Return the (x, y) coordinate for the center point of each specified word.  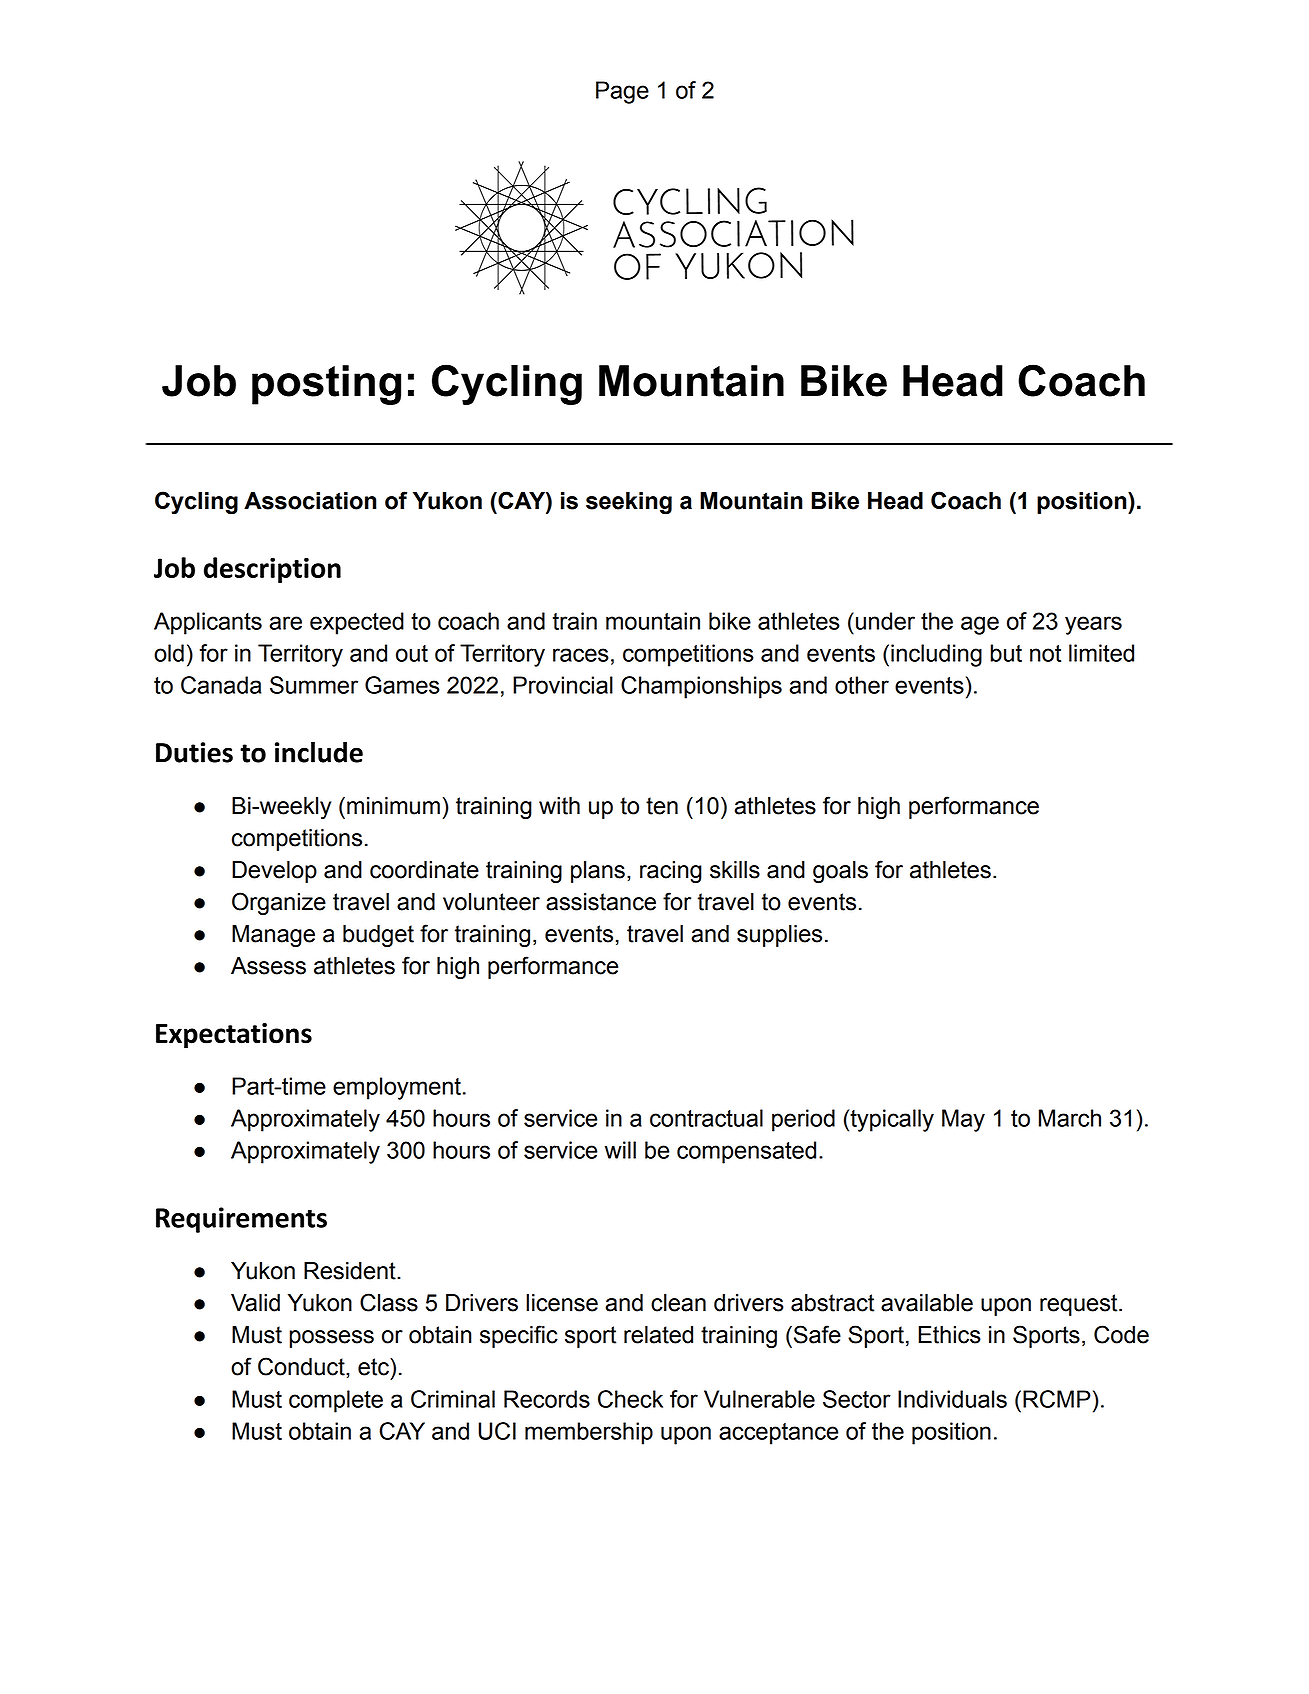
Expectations (234, 1036)
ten (662, 806)
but (1006, 653)
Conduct (302, 1366)
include (319, 752)
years (1093, 625)
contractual (706, 1118)
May (963, 1120)
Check (630, 1399)
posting (326, 385)
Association (310, 501)
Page (622, 92)
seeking (629, 503)
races (581, 655)
